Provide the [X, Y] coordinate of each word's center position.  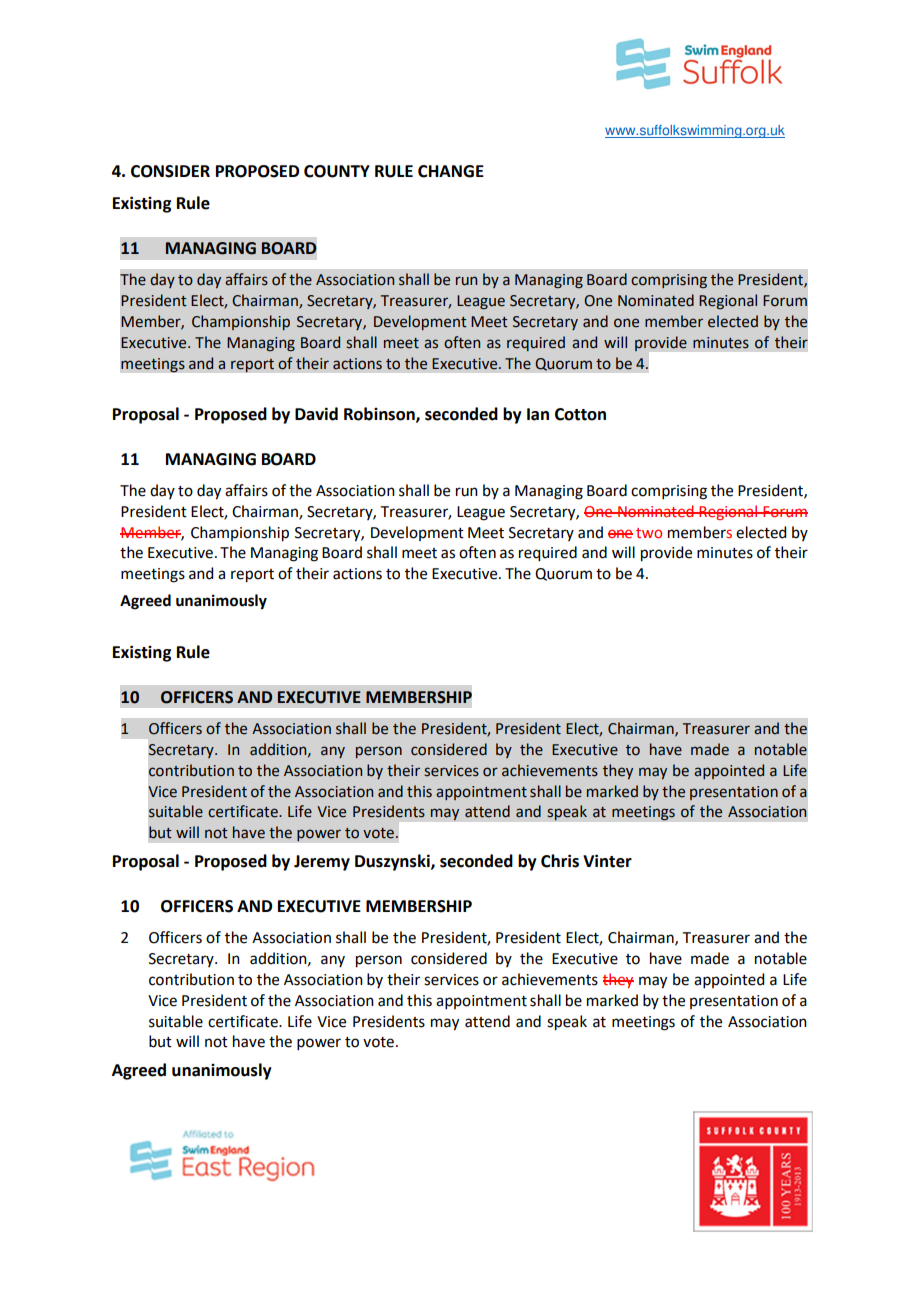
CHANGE [451, 171]
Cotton [580, 414]
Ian [538, 414]
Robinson [380, 414]
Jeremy [322, 863]
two [649, 533]
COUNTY [337, 171]
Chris [560, 861]
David [316, 414]
